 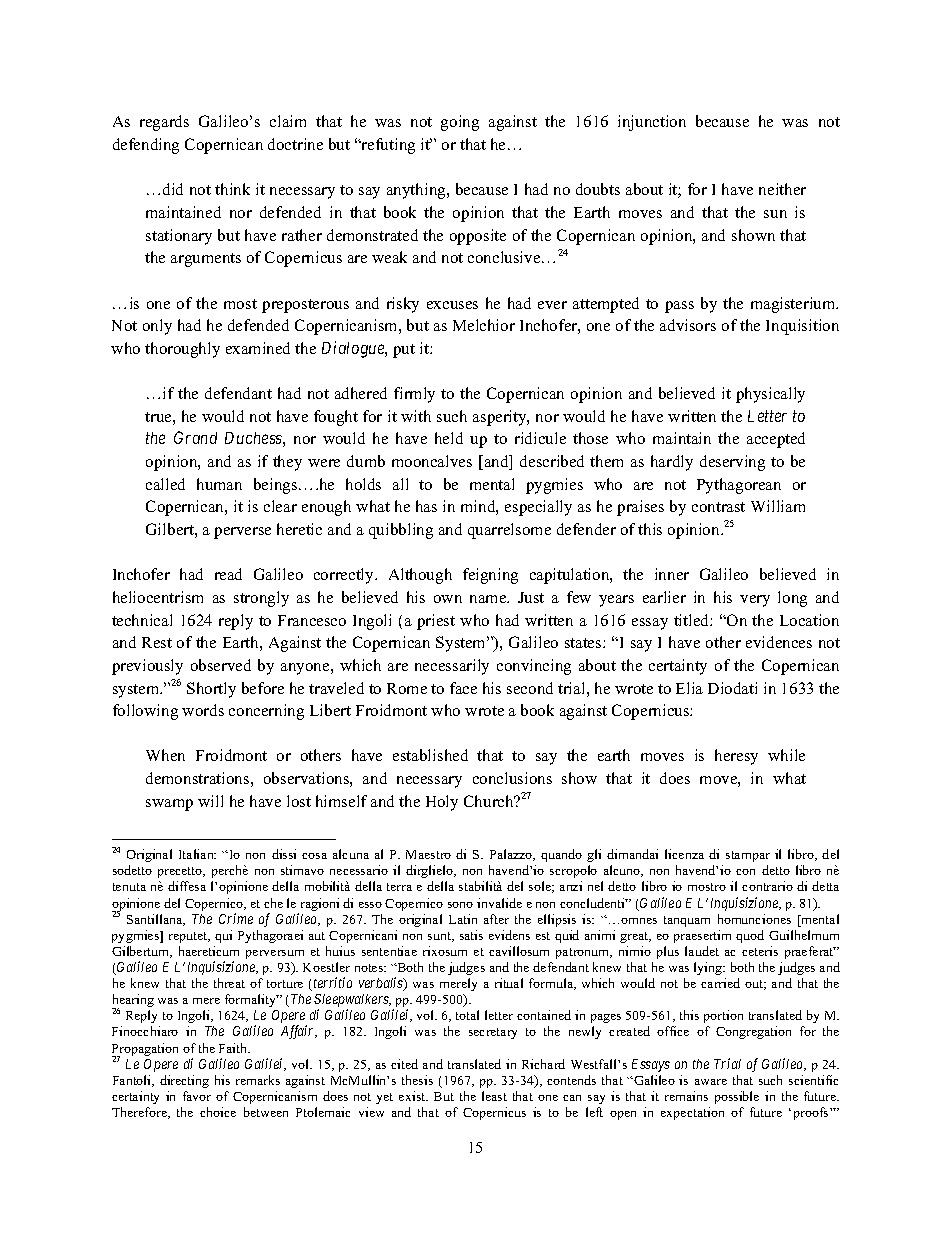 I want to click on going, so click(x=460, y=123).
